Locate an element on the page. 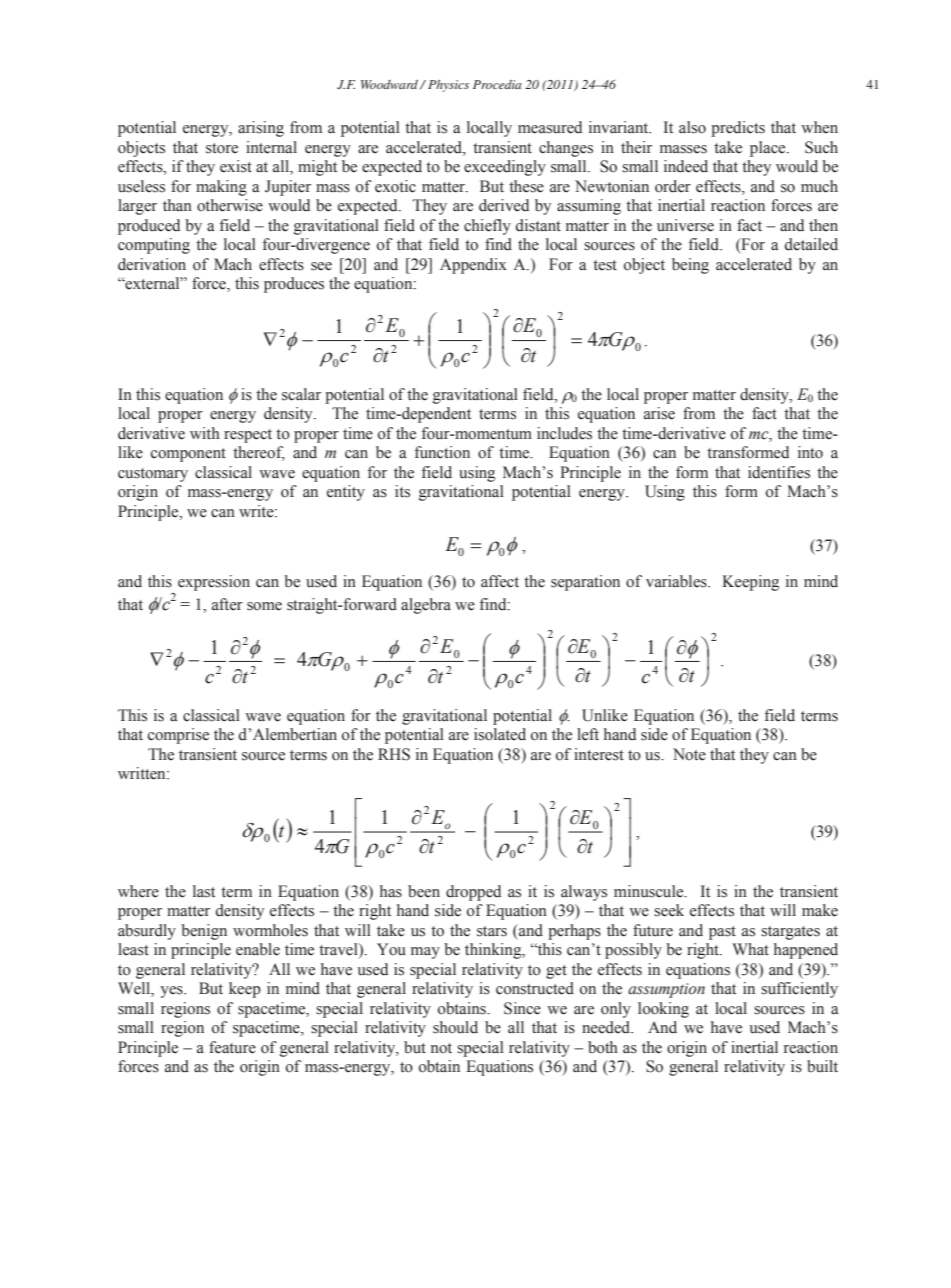 The width and height of the document is (951, 1288). being is located at coordinates (690, 266).
